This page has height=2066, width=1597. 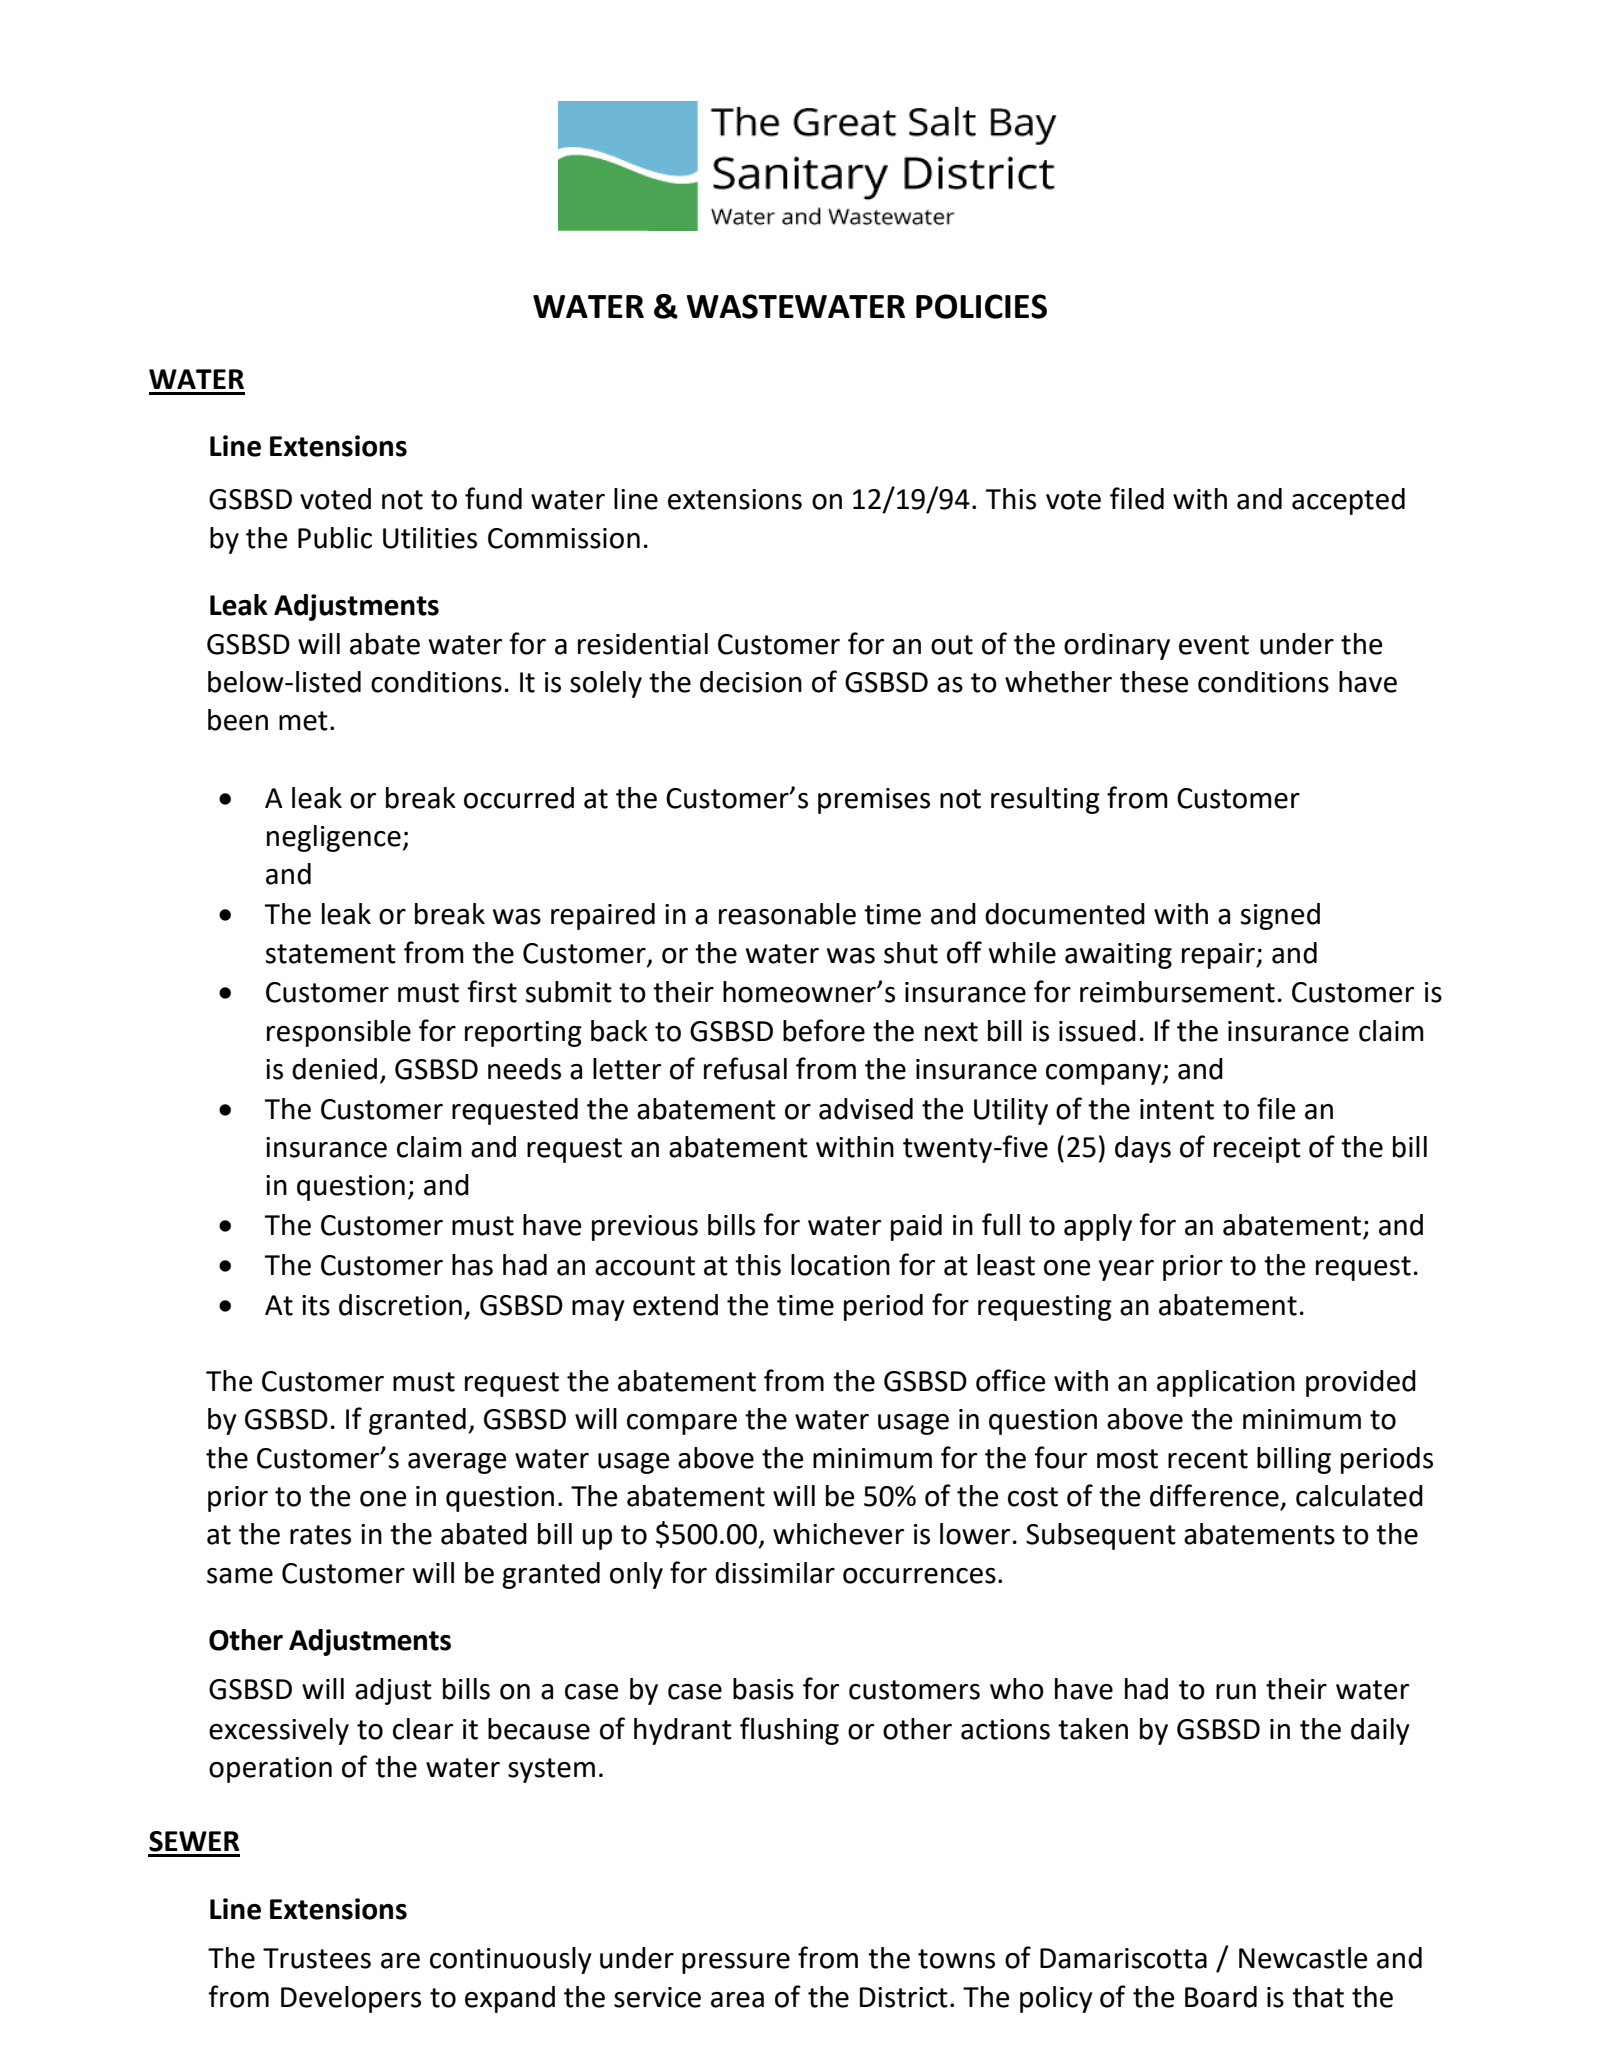 I want to click on pressure, so click(x=736, y=1963).
